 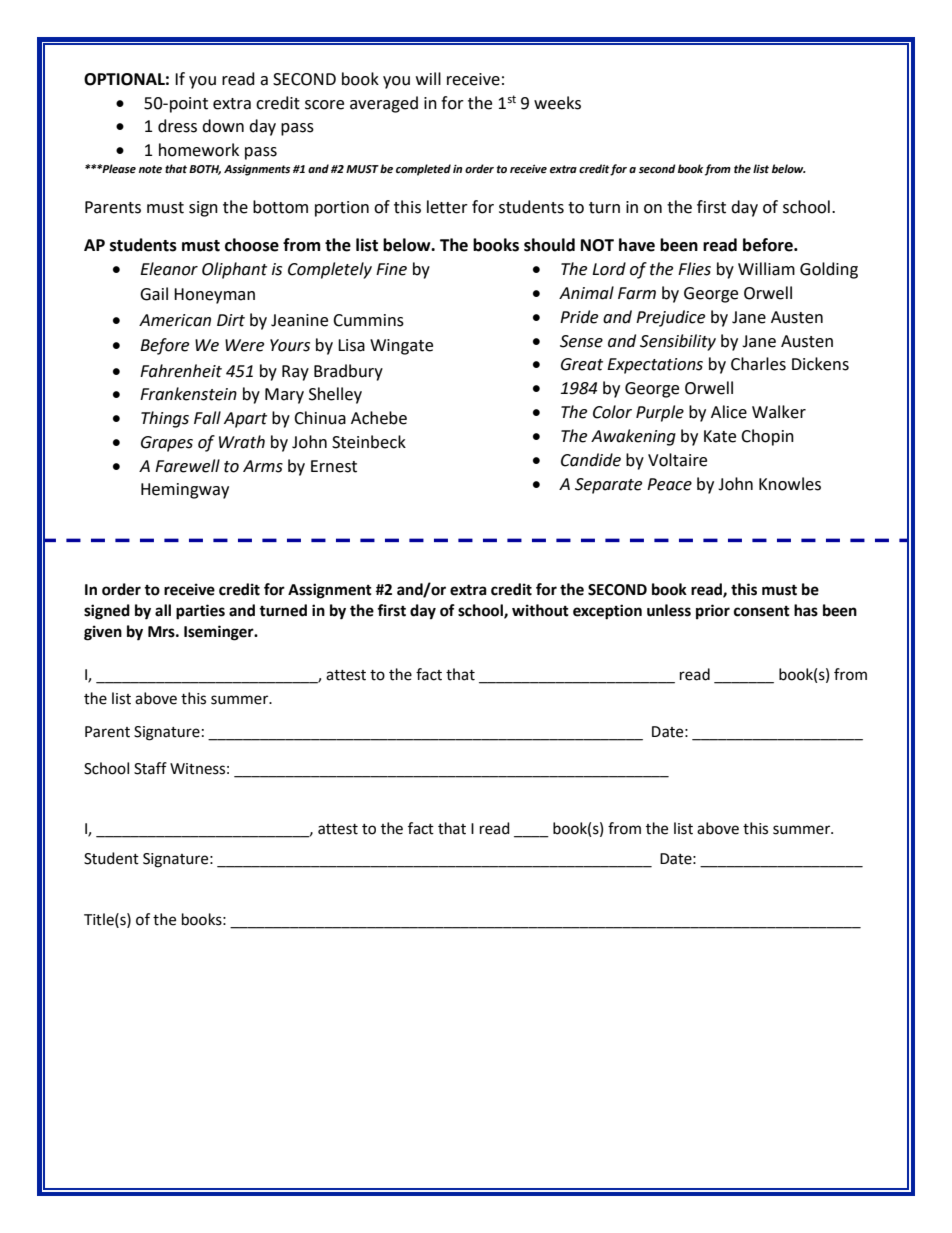 What do you see at coordinates (167, 444) in the screenshot?
I see `Grapes` at bounding box center [167, 444].
